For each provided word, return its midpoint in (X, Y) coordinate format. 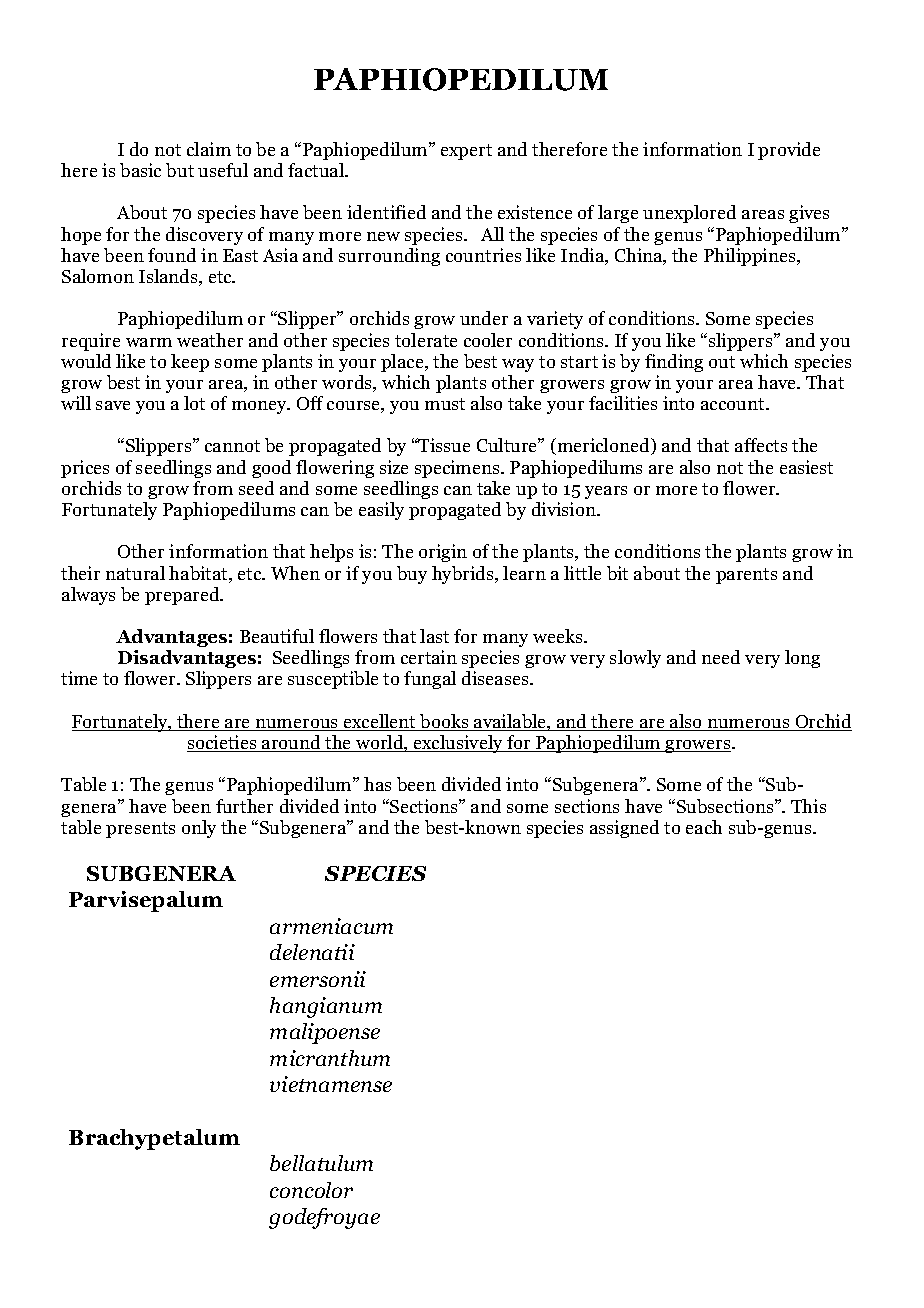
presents (140, 830)
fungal (430, 680)
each (704, 827)
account (734, 404)
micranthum (330, 1058)
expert (466, 152)
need (721, 657)
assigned (624, 829)
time (79, 678)
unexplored (689, 214)
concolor (311, 1190)
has (377, 784)
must (445, 404)
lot (194, 403)
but (180, 170)
